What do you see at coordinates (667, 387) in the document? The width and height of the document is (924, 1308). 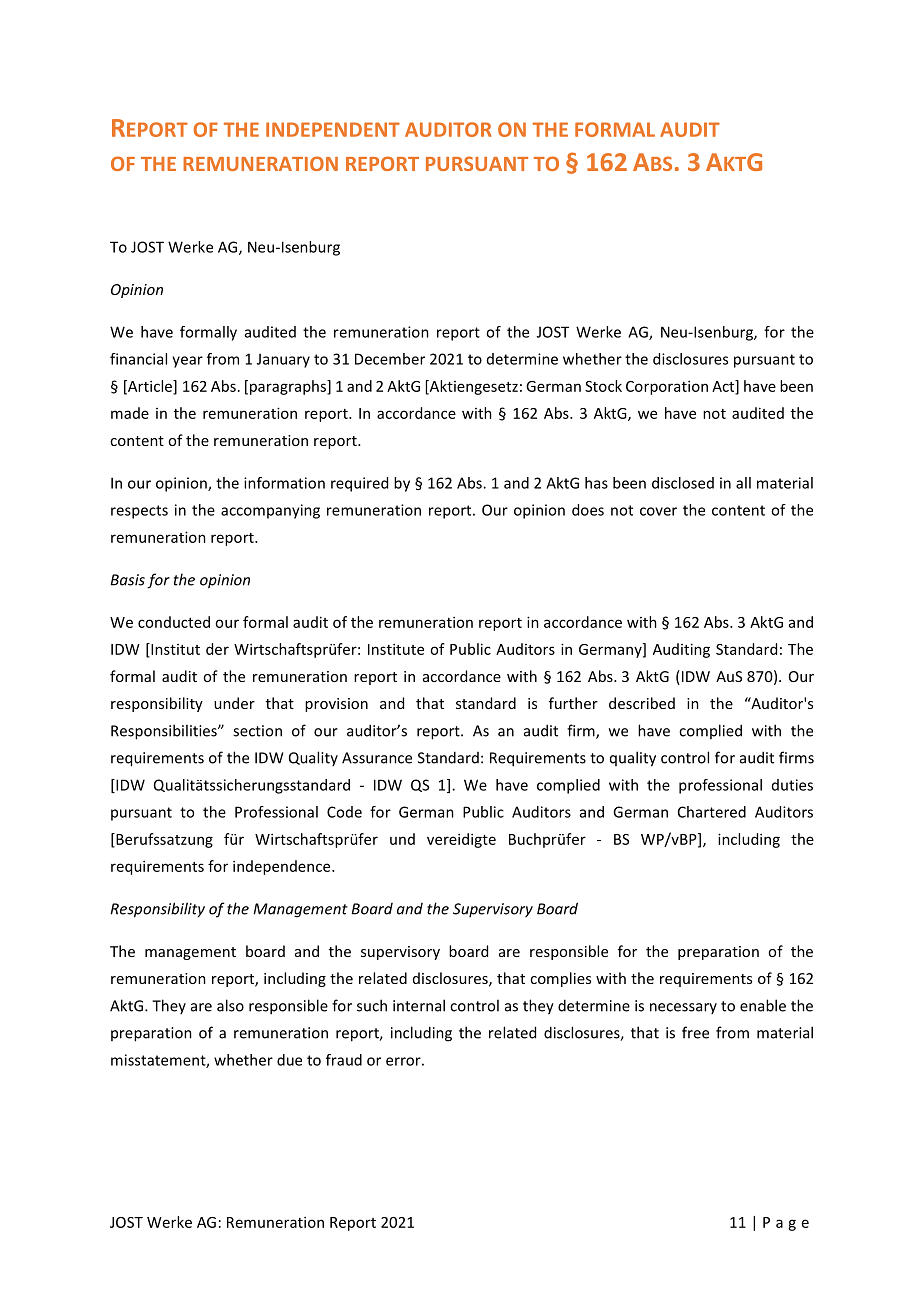 I see `Corporation` at bounding box center [667, 387].
